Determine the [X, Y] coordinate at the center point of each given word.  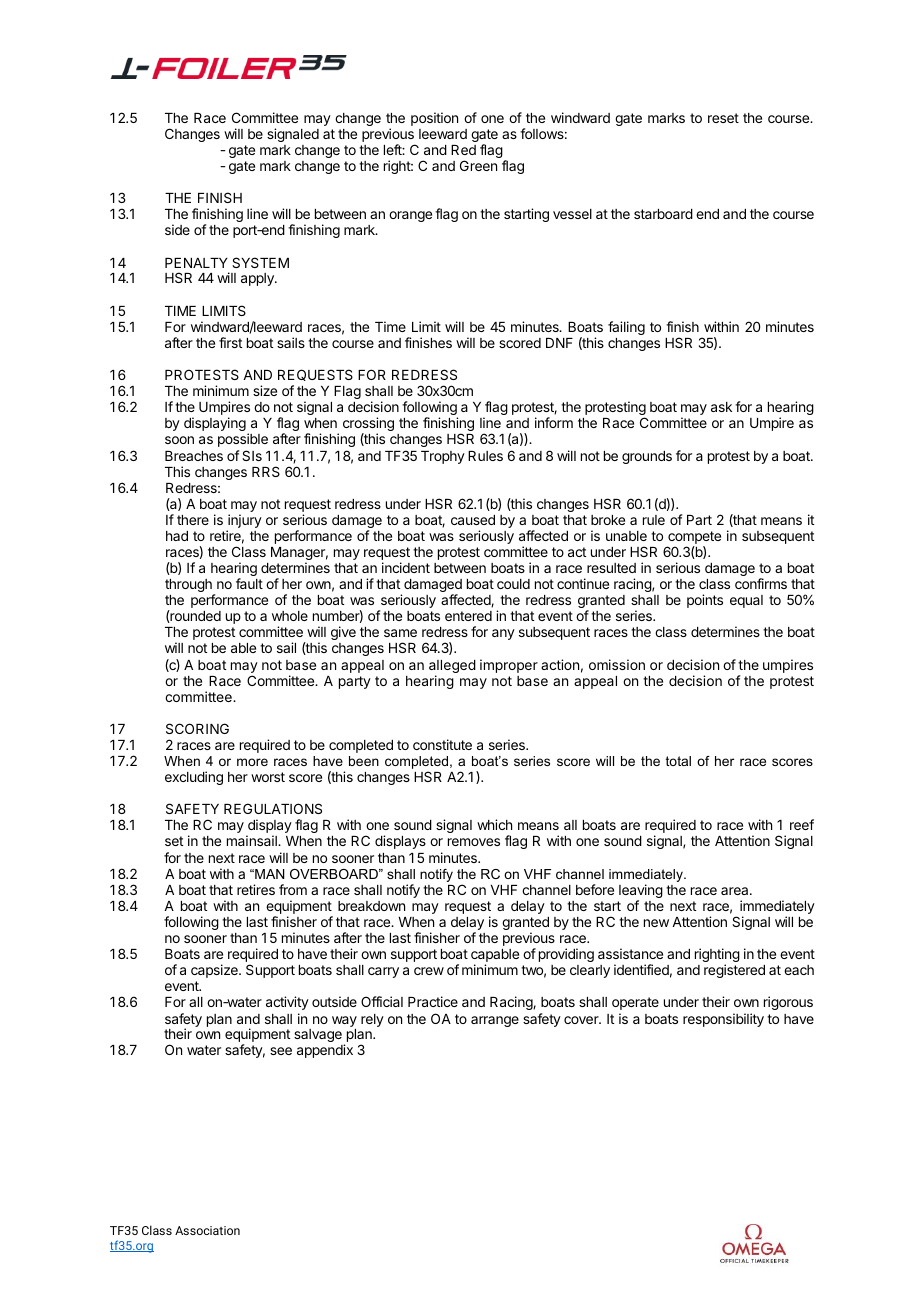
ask [721, 407]
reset [723, 118]
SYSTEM [260, 262]
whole [290, 616]
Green [478, 165]
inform [554, 422]
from [293, 889]
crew [429, 971]
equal [746, 601]
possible [243, 440]
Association [207, 1230]
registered [734, 971]
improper [509, 666]
